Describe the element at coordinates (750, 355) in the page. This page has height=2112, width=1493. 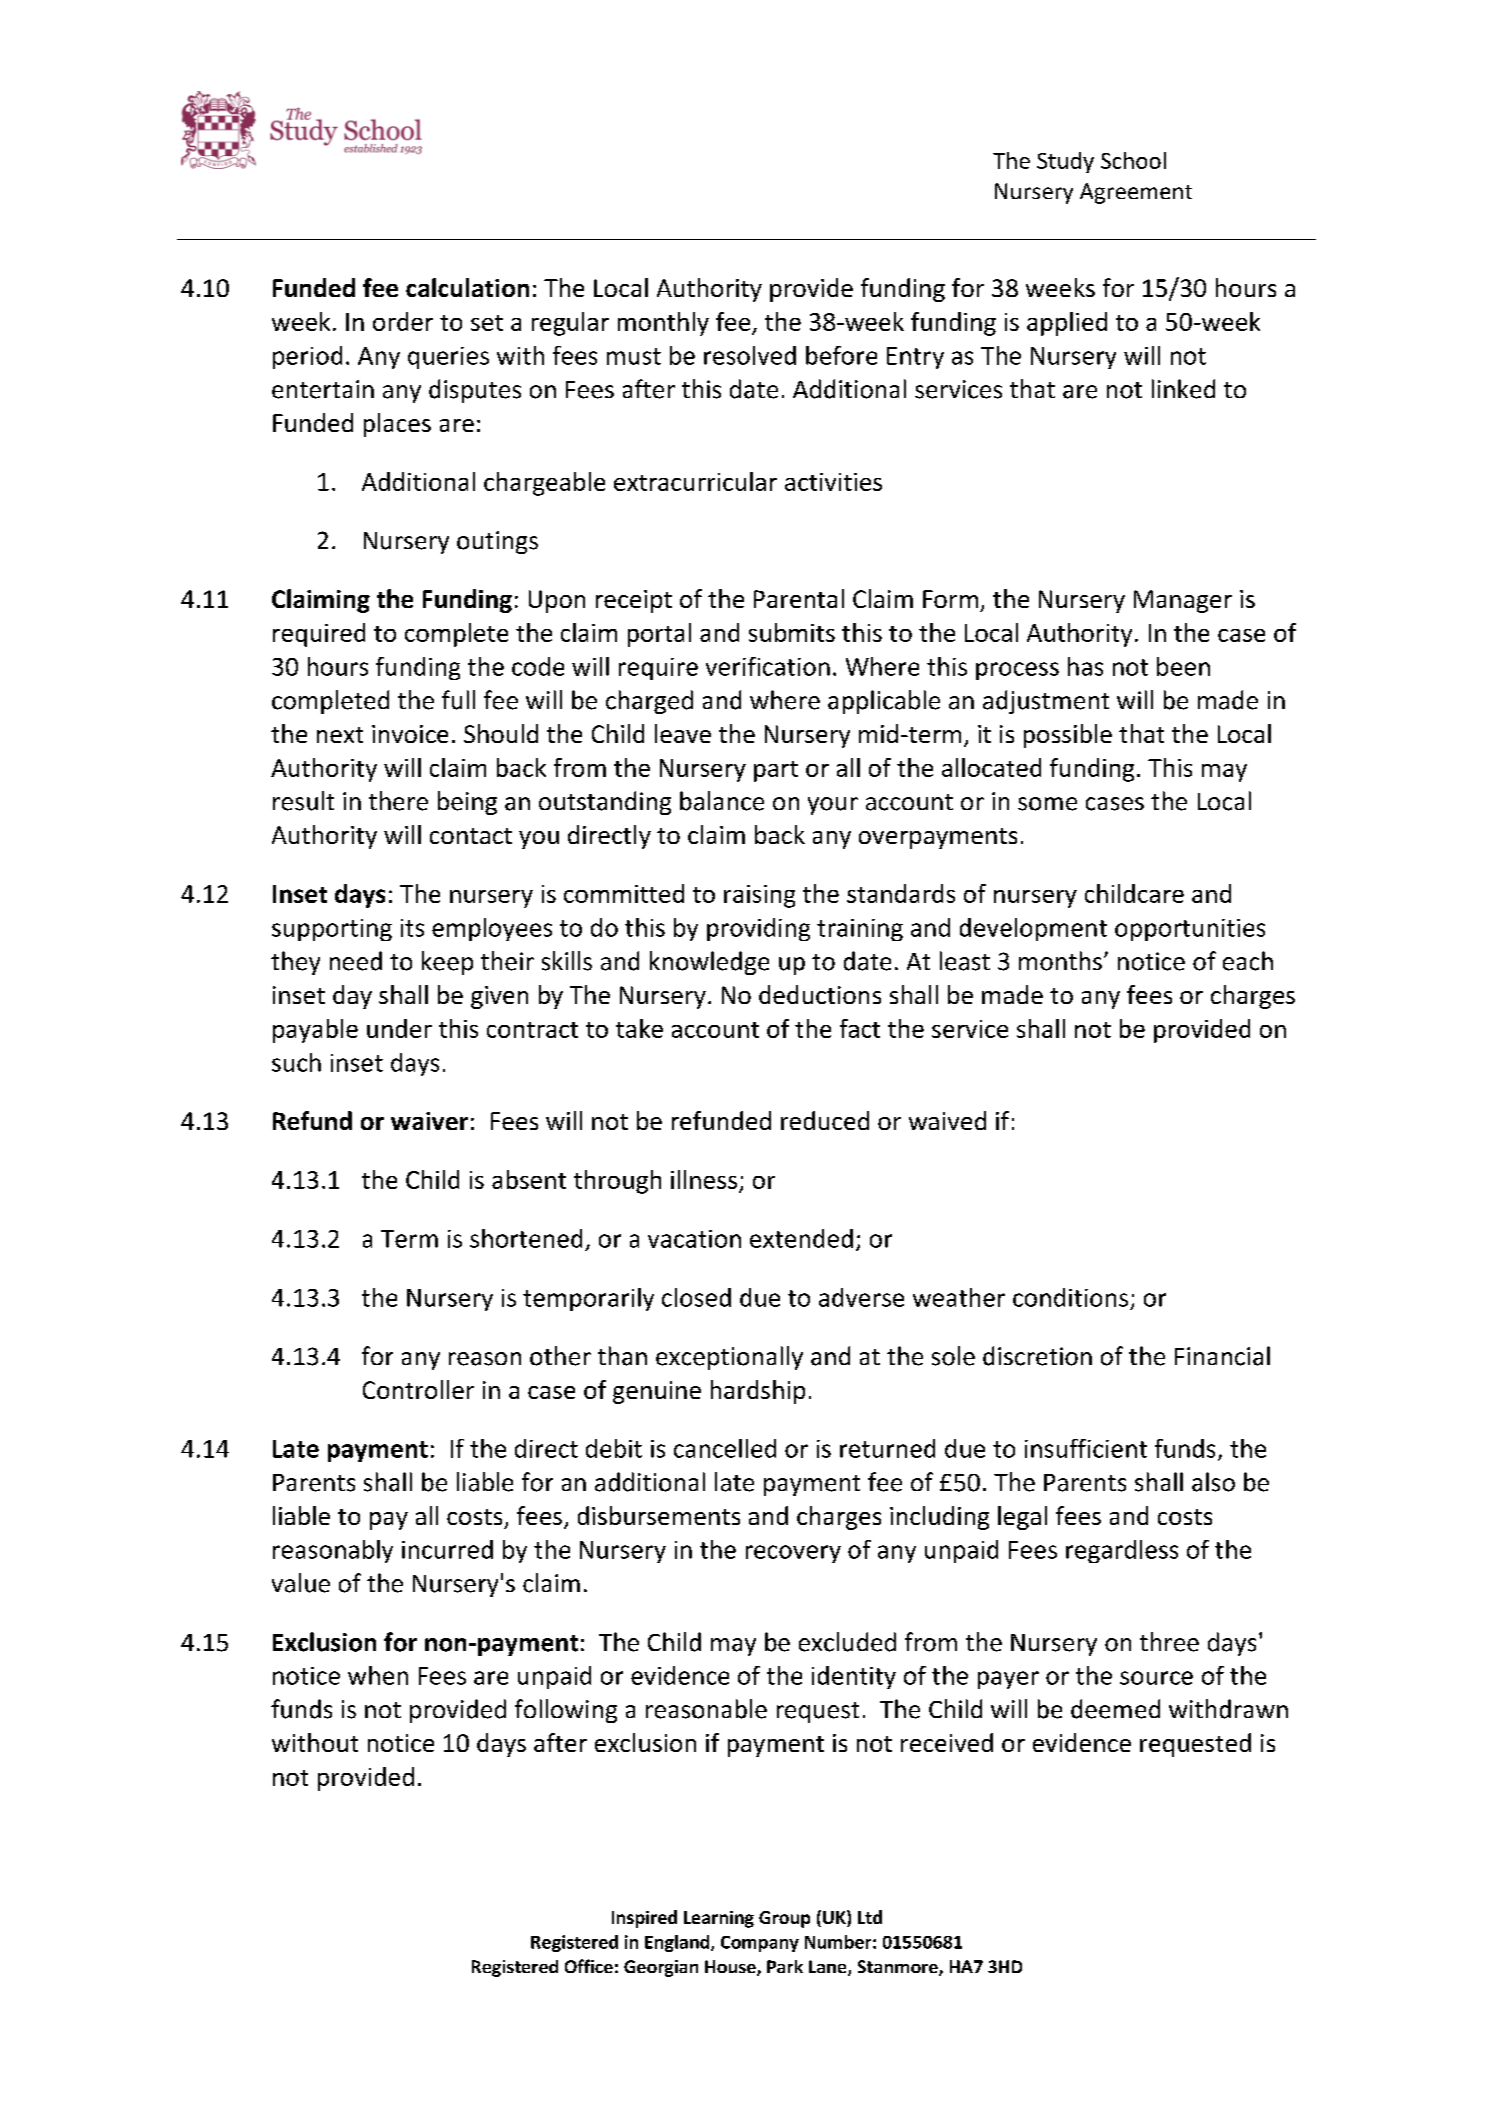
I see `resolved` at that location.
